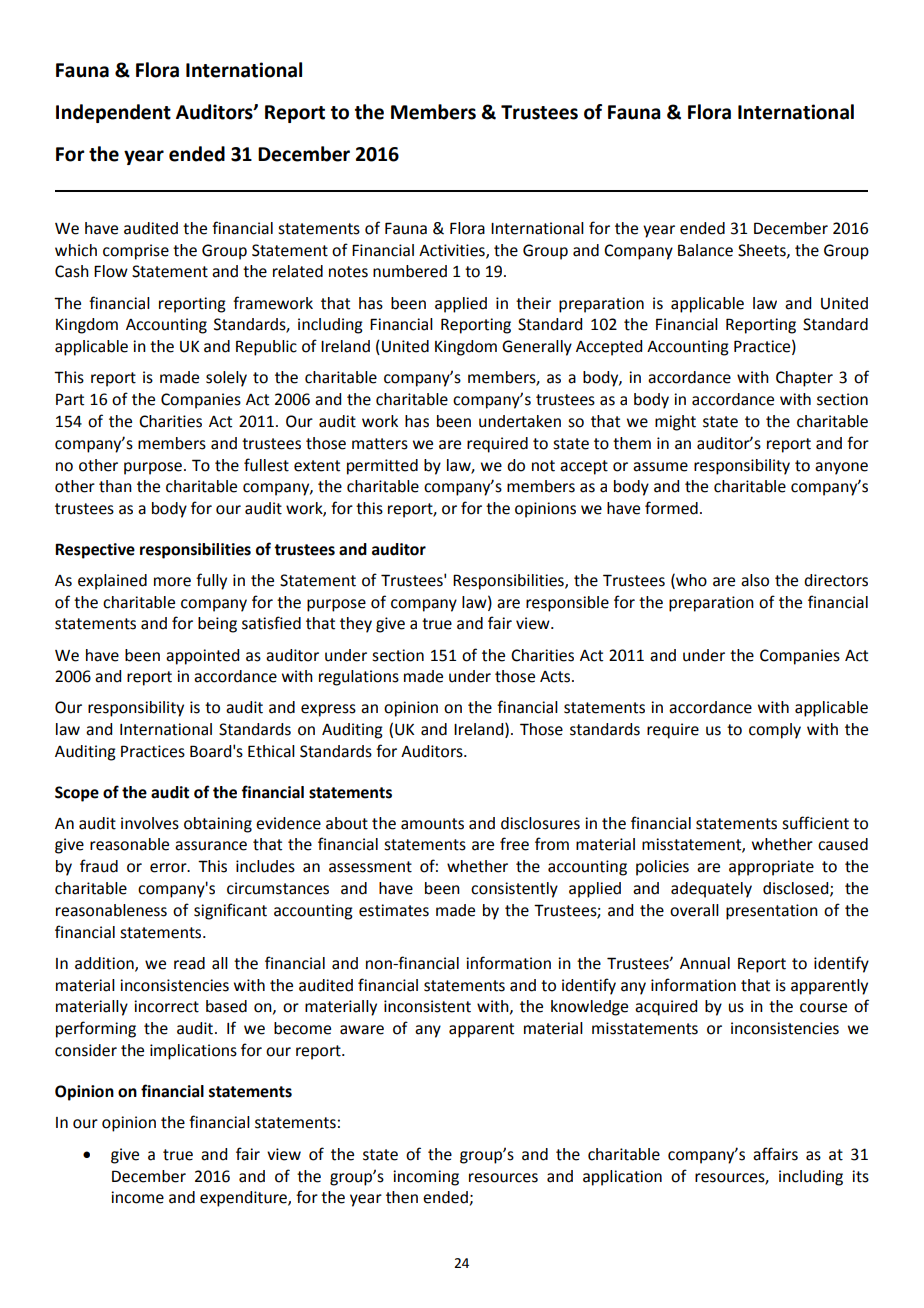  I want to click on comply, so click(775, 731).
